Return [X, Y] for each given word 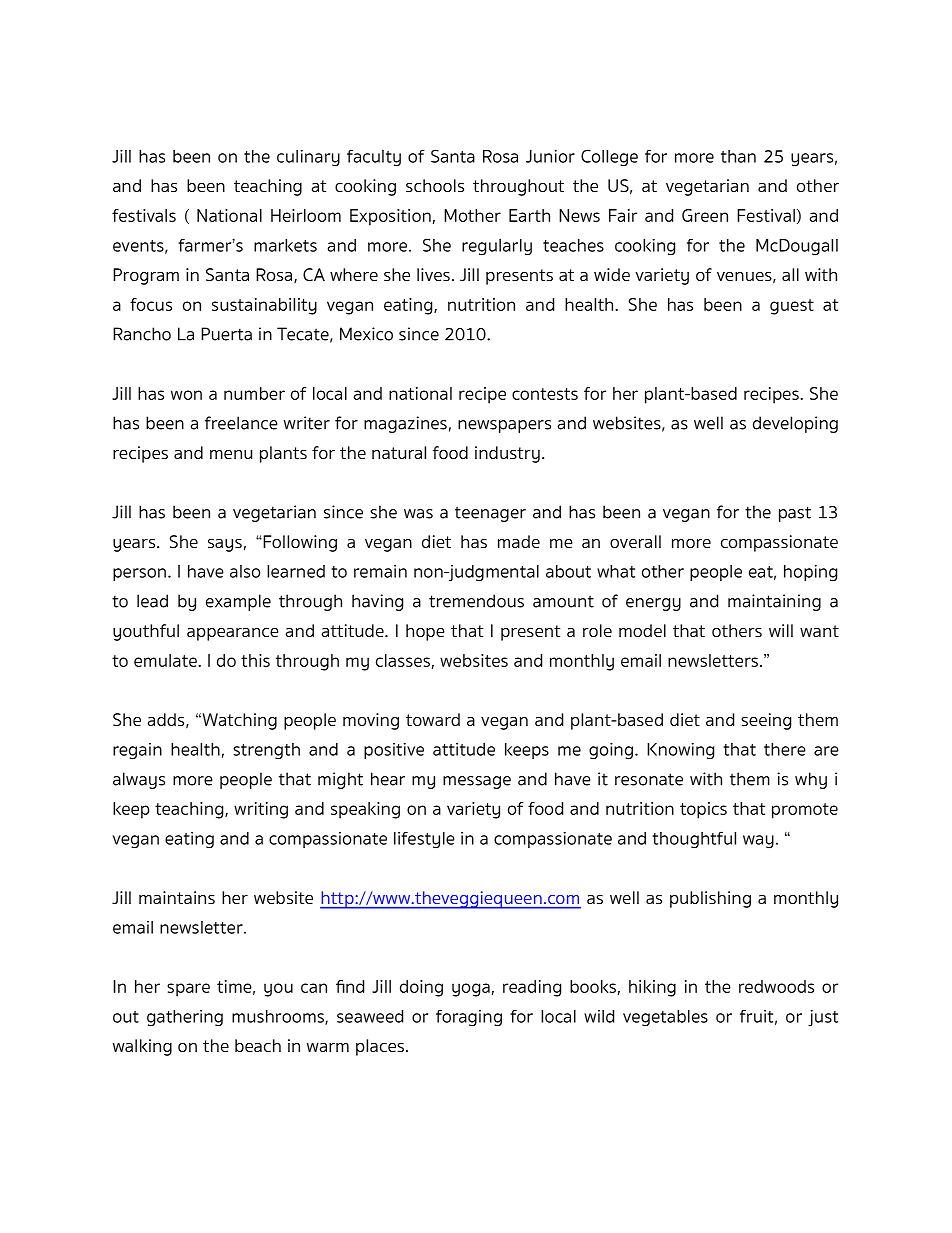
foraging [469, 1018]
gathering [185, 1018]
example [238, 602]
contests [545, 394]
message [477, 782]
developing [795, 424]
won [186, 395]
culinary [308, 158]
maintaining [774, 602]
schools [435, 185]
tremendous [476, 601]
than [738, 156]
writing [261, 810]
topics [703, 810]
